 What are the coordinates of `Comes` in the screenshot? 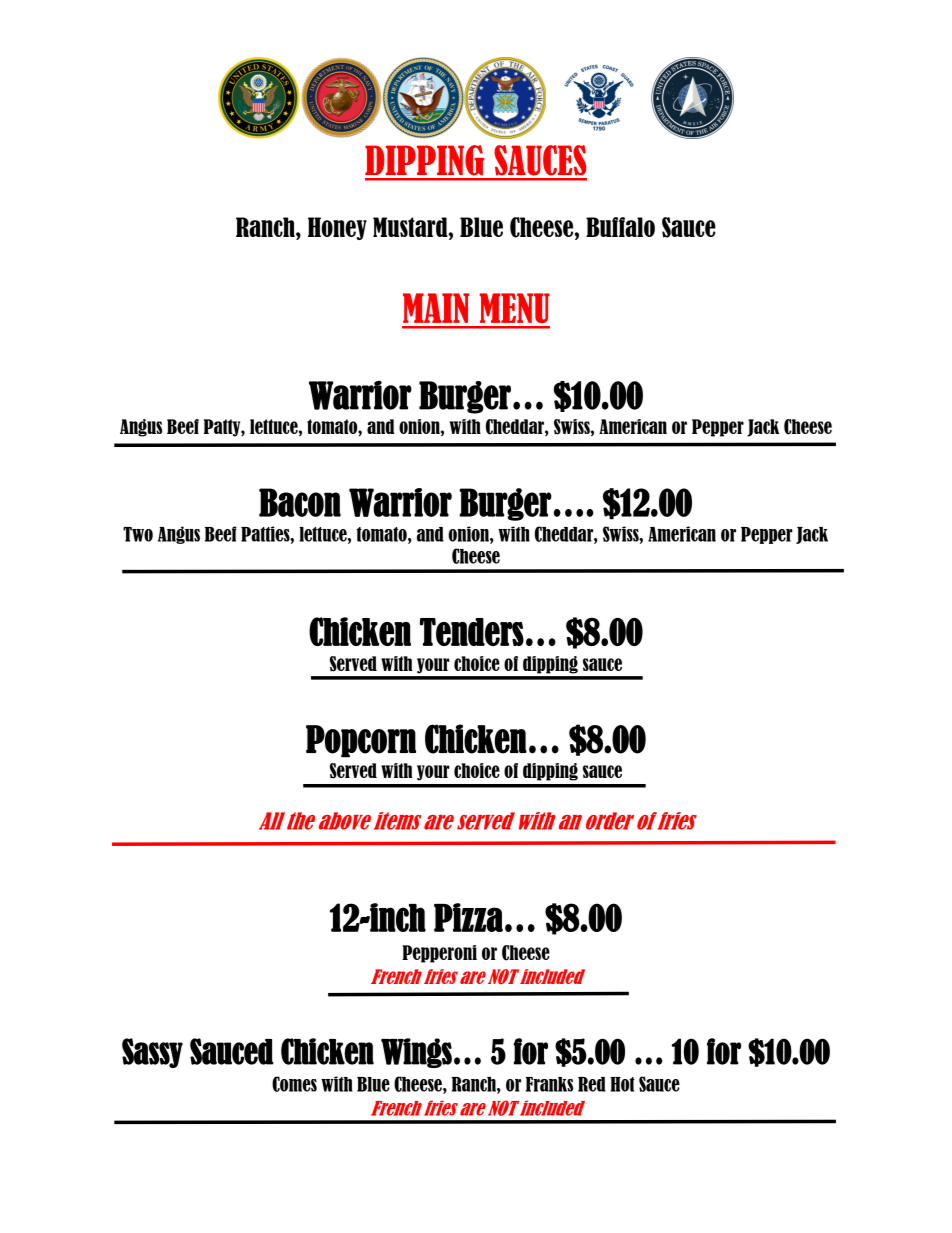 It's located at (294, 1084).
